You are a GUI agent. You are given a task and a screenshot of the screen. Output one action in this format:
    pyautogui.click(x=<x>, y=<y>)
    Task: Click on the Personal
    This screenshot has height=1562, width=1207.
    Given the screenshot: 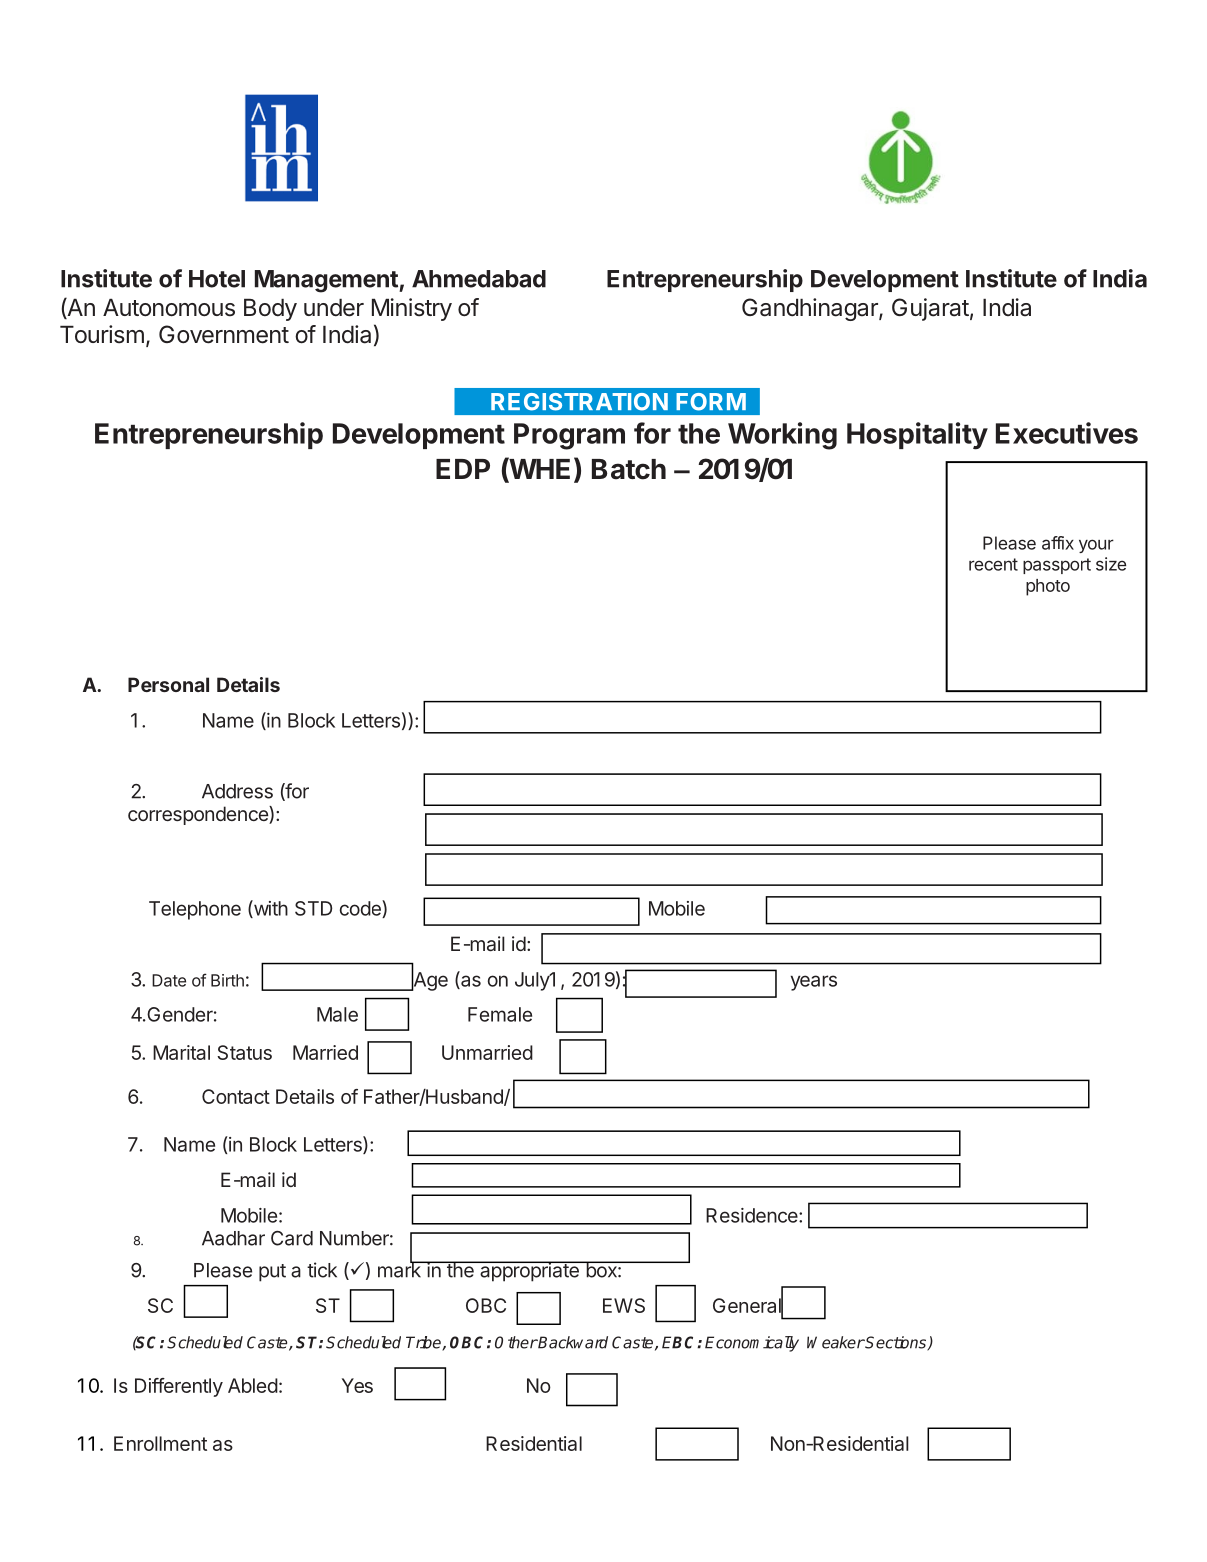 What is the action you would take?
    pyautogui.click(x=168, y=684)
